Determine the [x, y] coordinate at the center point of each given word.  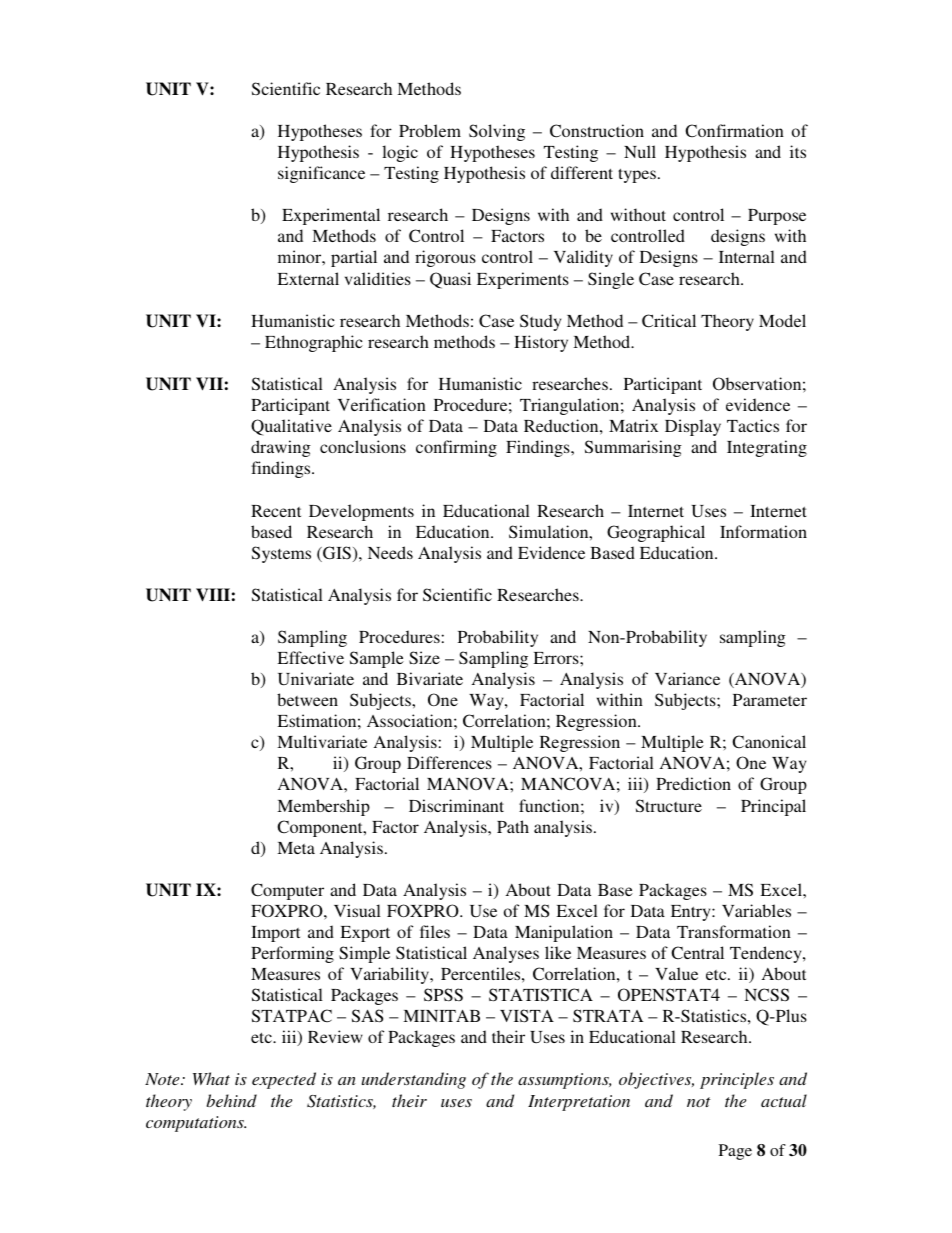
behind [232, 1100]
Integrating [767, 448]
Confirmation [734, 130]
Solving [497, 132]
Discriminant [456, 805]
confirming [456, 448]
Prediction [693, 783]
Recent [276, 511]
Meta [296, 848]
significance [321, 174]
